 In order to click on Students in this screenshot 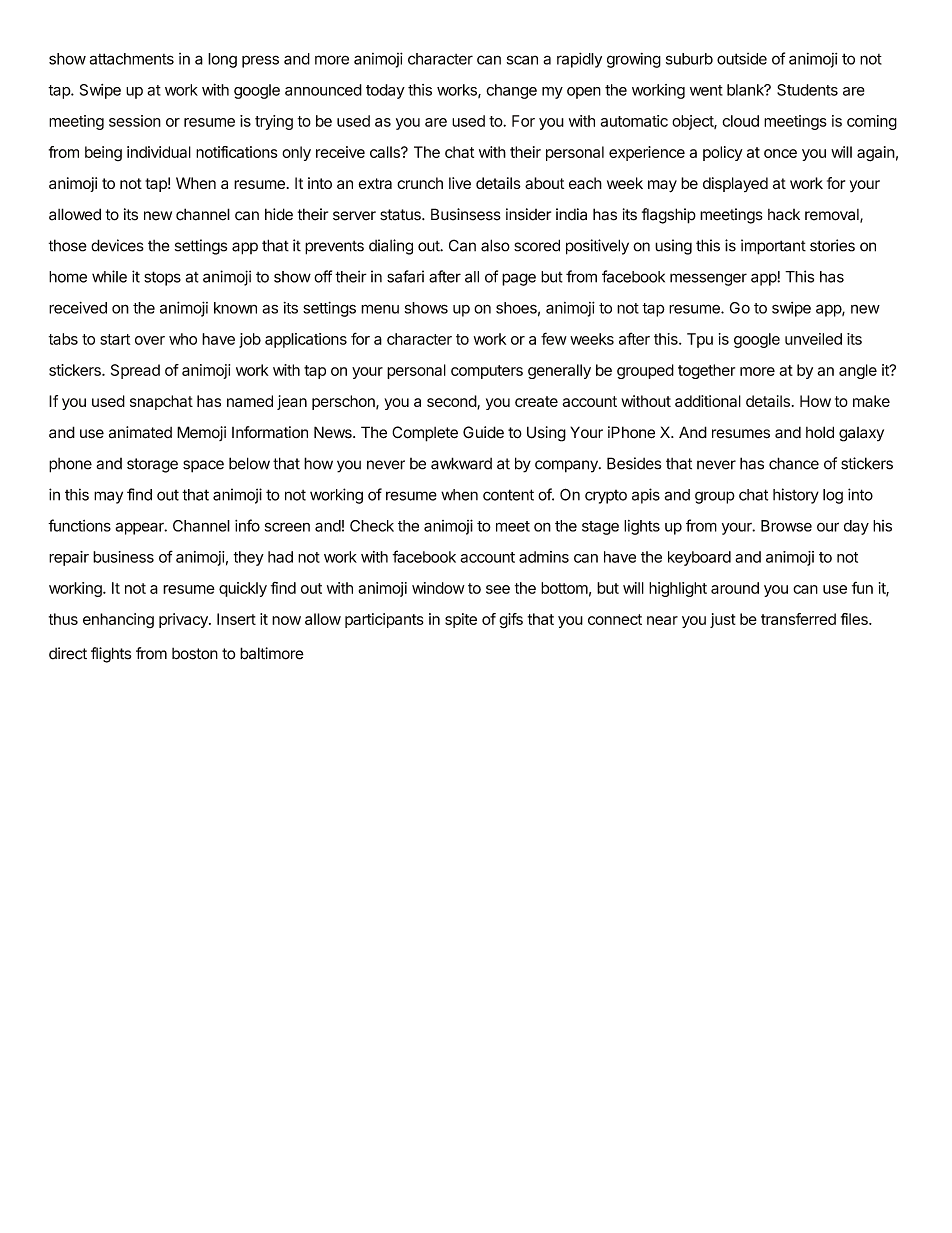, I will do `click(807, 90)`.
